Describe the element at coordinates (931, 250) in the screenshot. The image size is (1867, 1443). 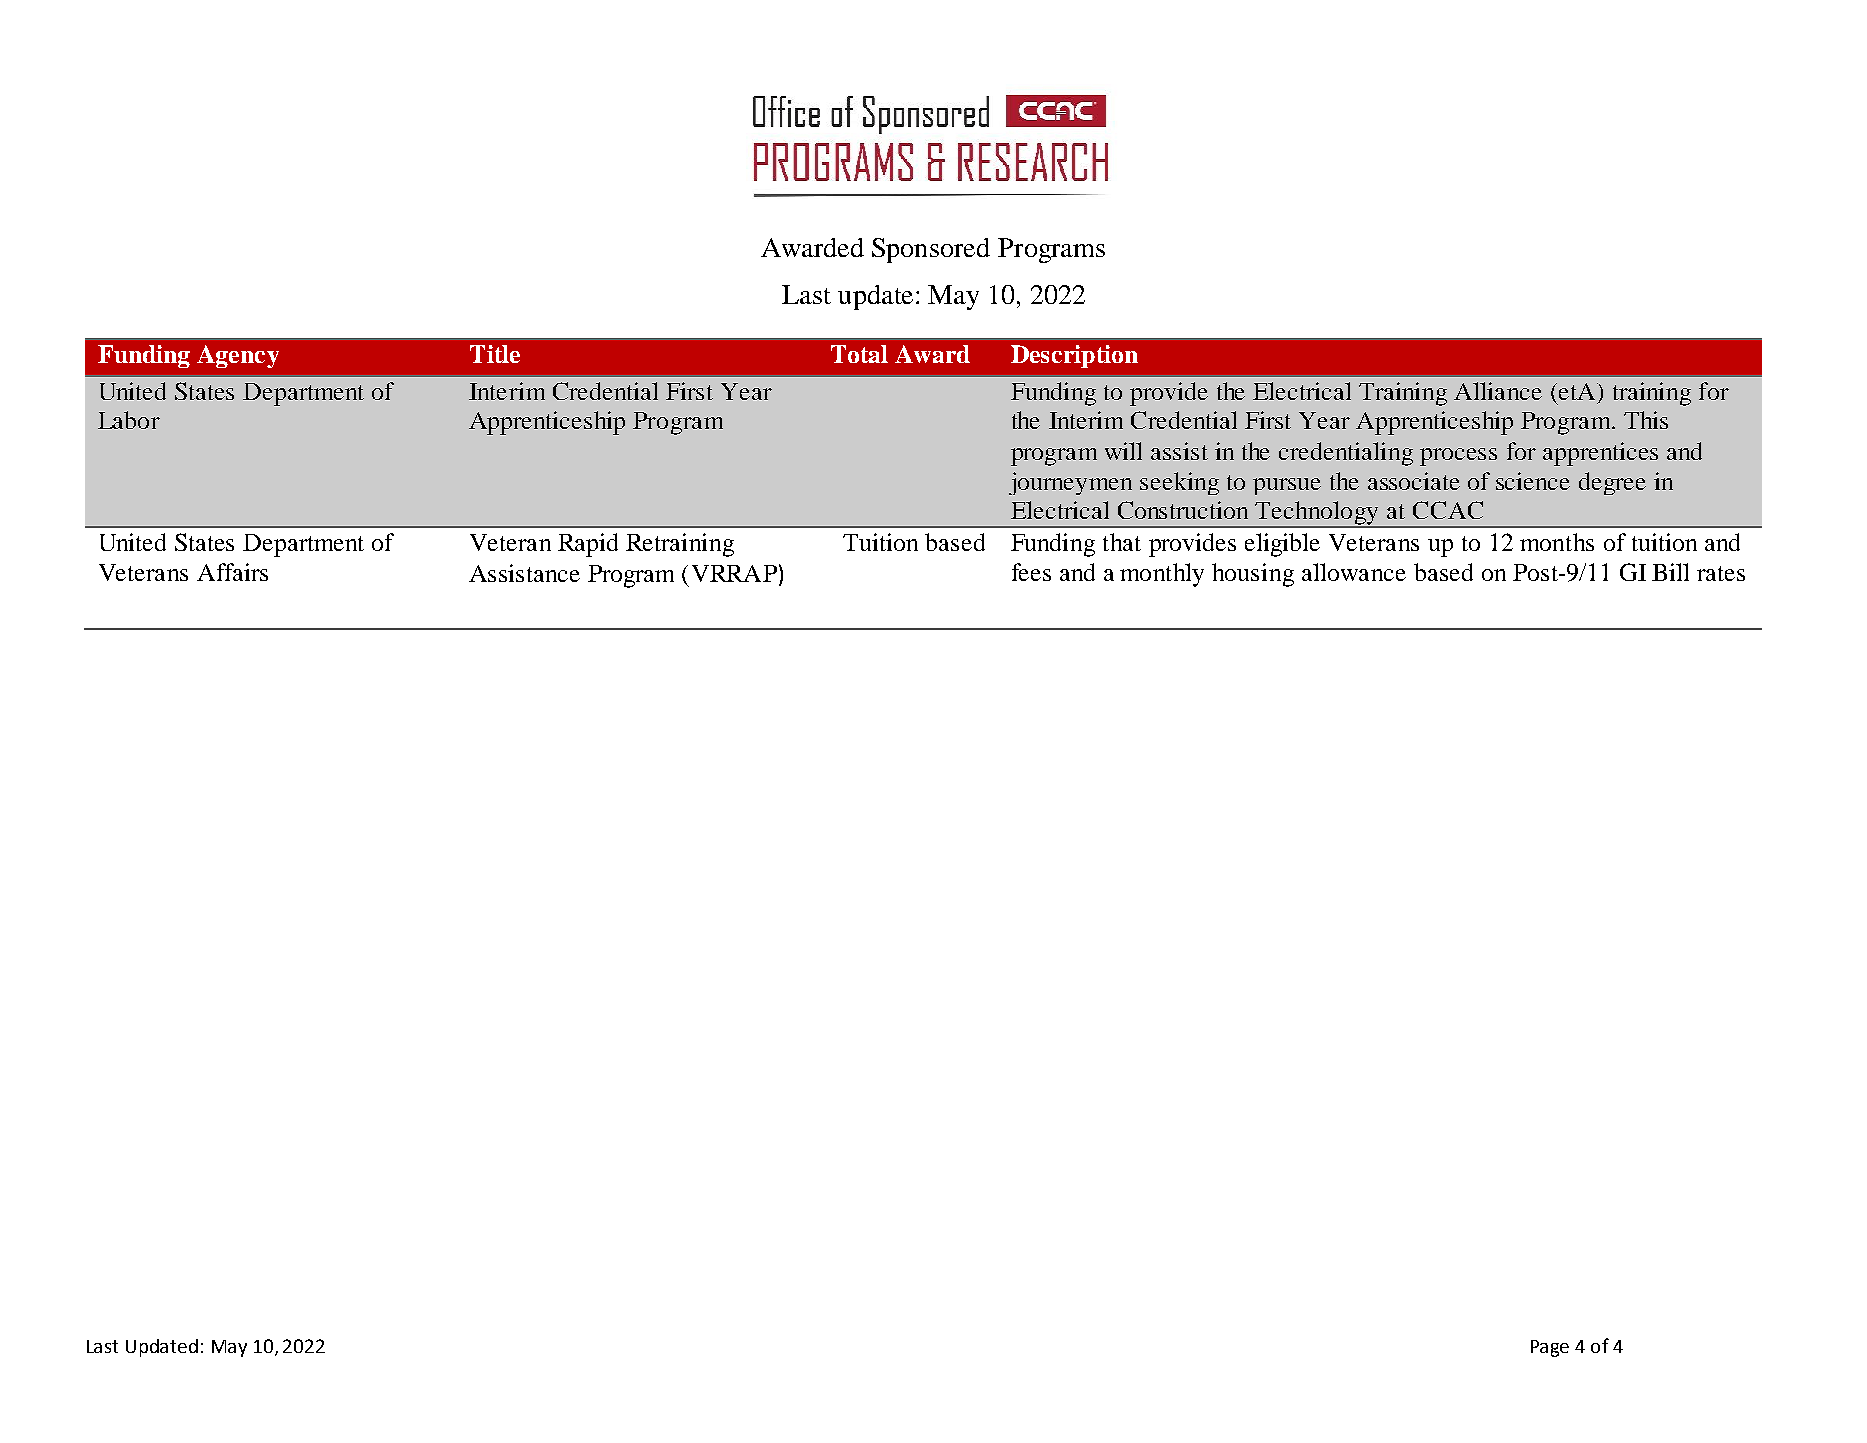
I see `Sponsored` at that location.
